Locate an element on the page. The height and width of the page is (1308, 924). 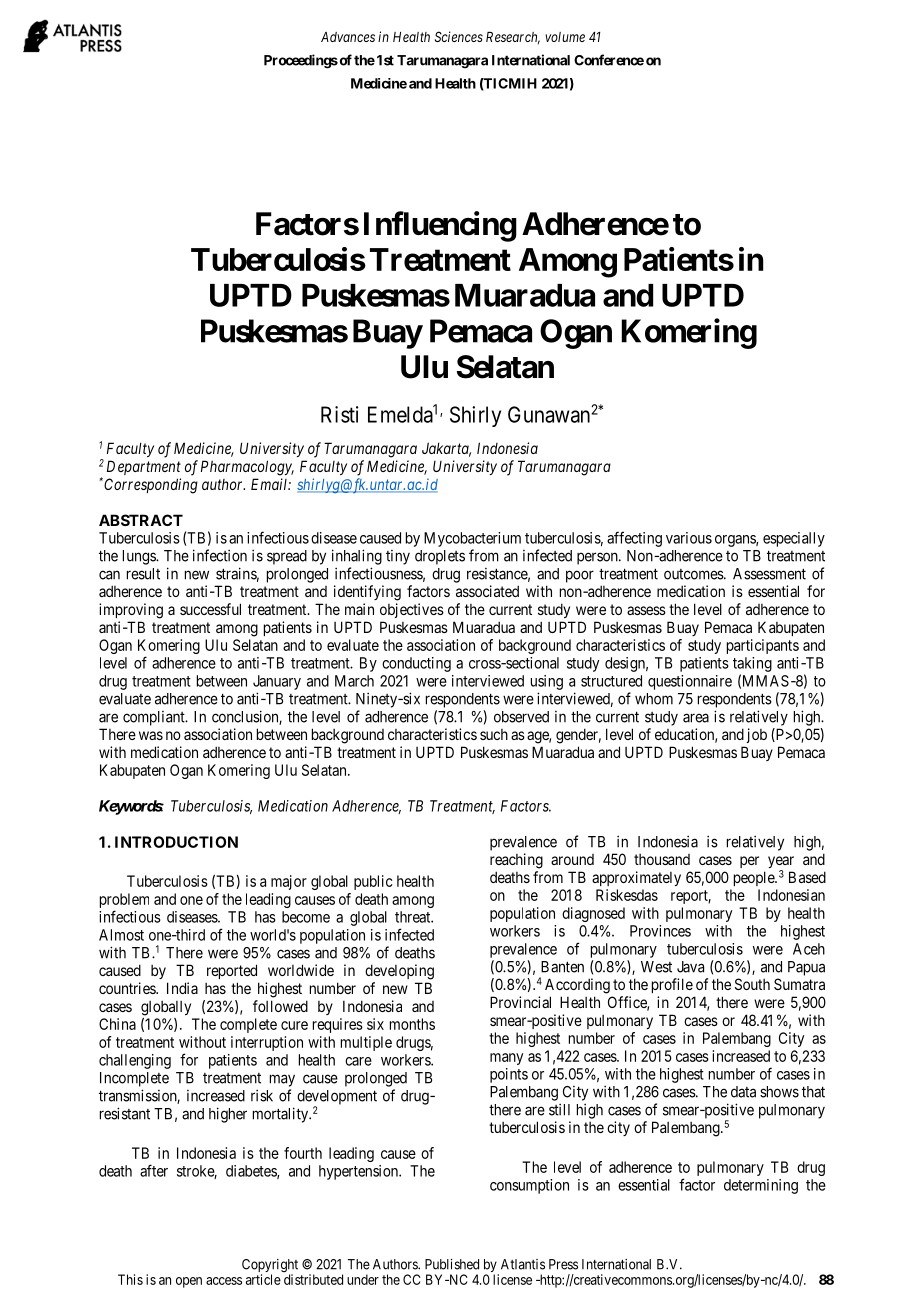
Conference is located at coordinates (609, 60).
